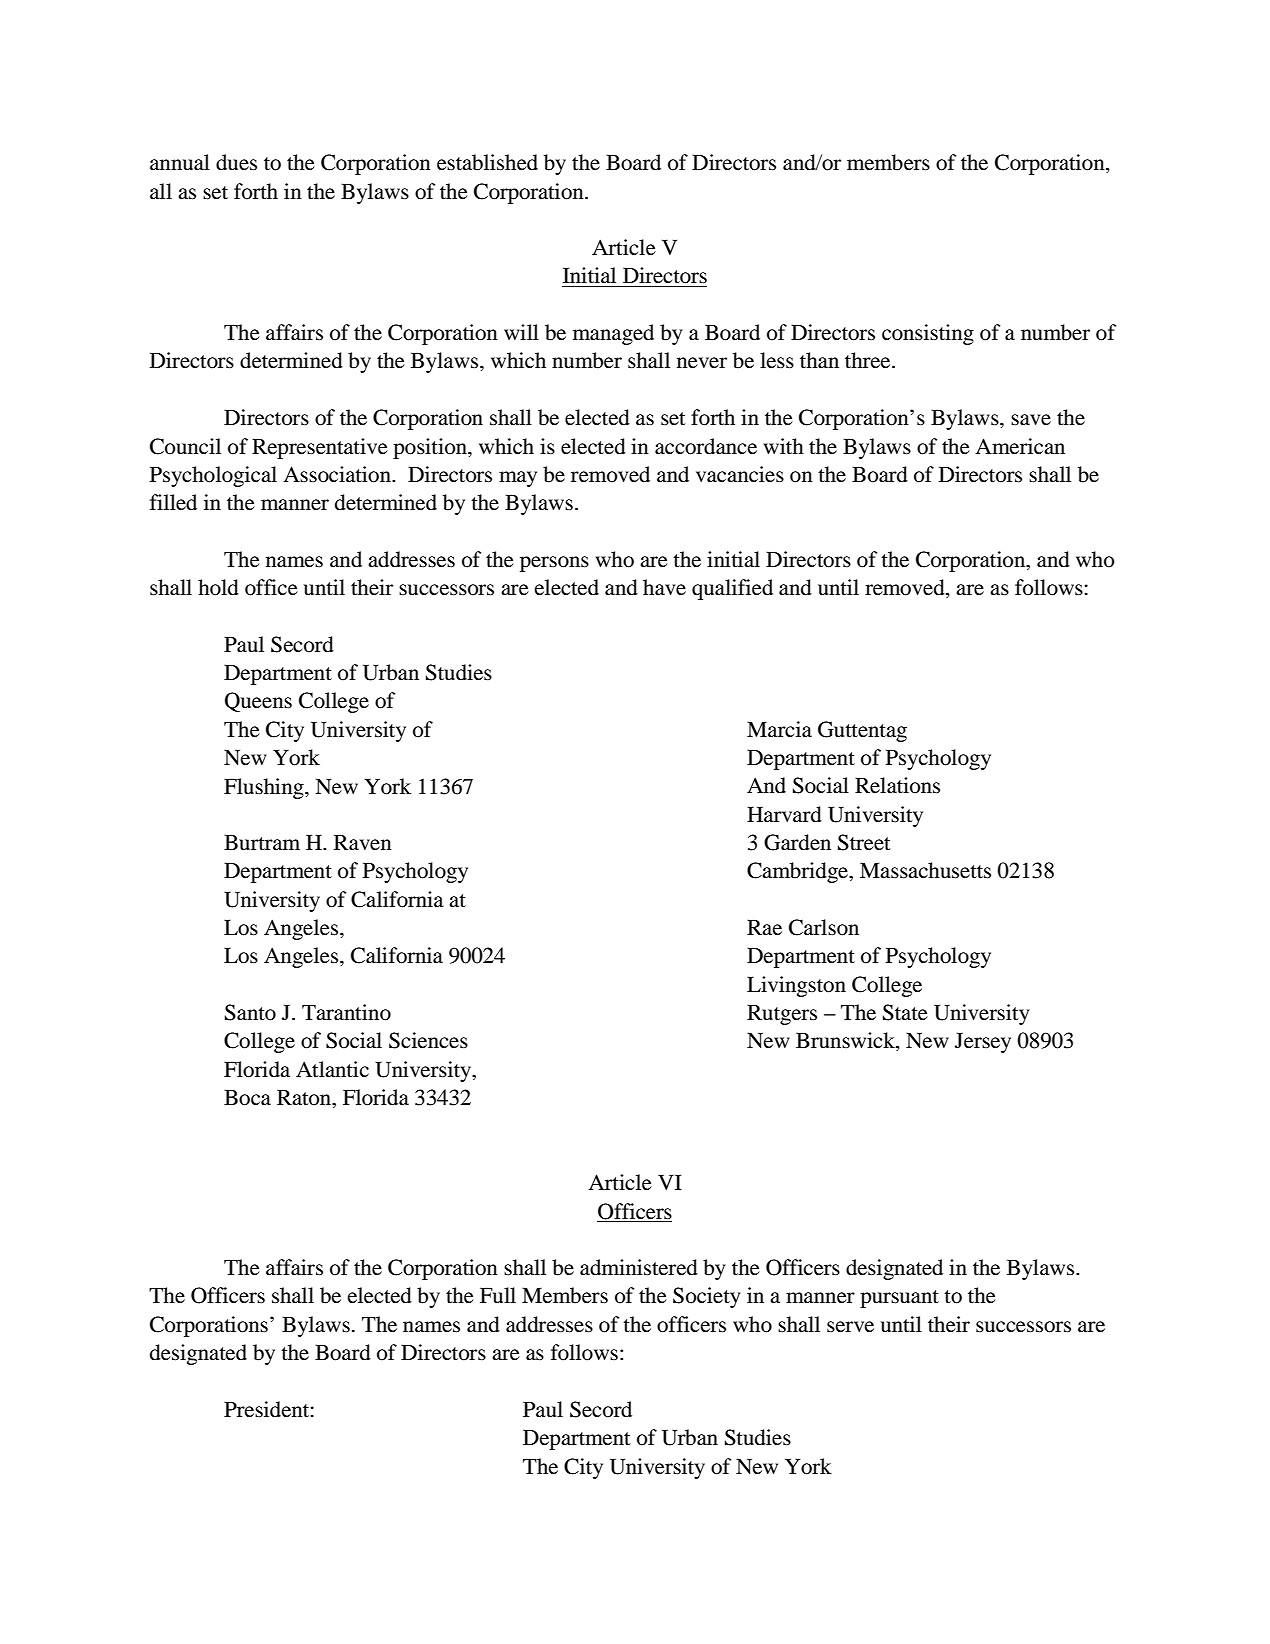 Image resolution: width=1270 pixels, height=1644 pixels. Describe the element at coordinates (899, 1299) in the screenshot. I see `pursuant` at that location.
